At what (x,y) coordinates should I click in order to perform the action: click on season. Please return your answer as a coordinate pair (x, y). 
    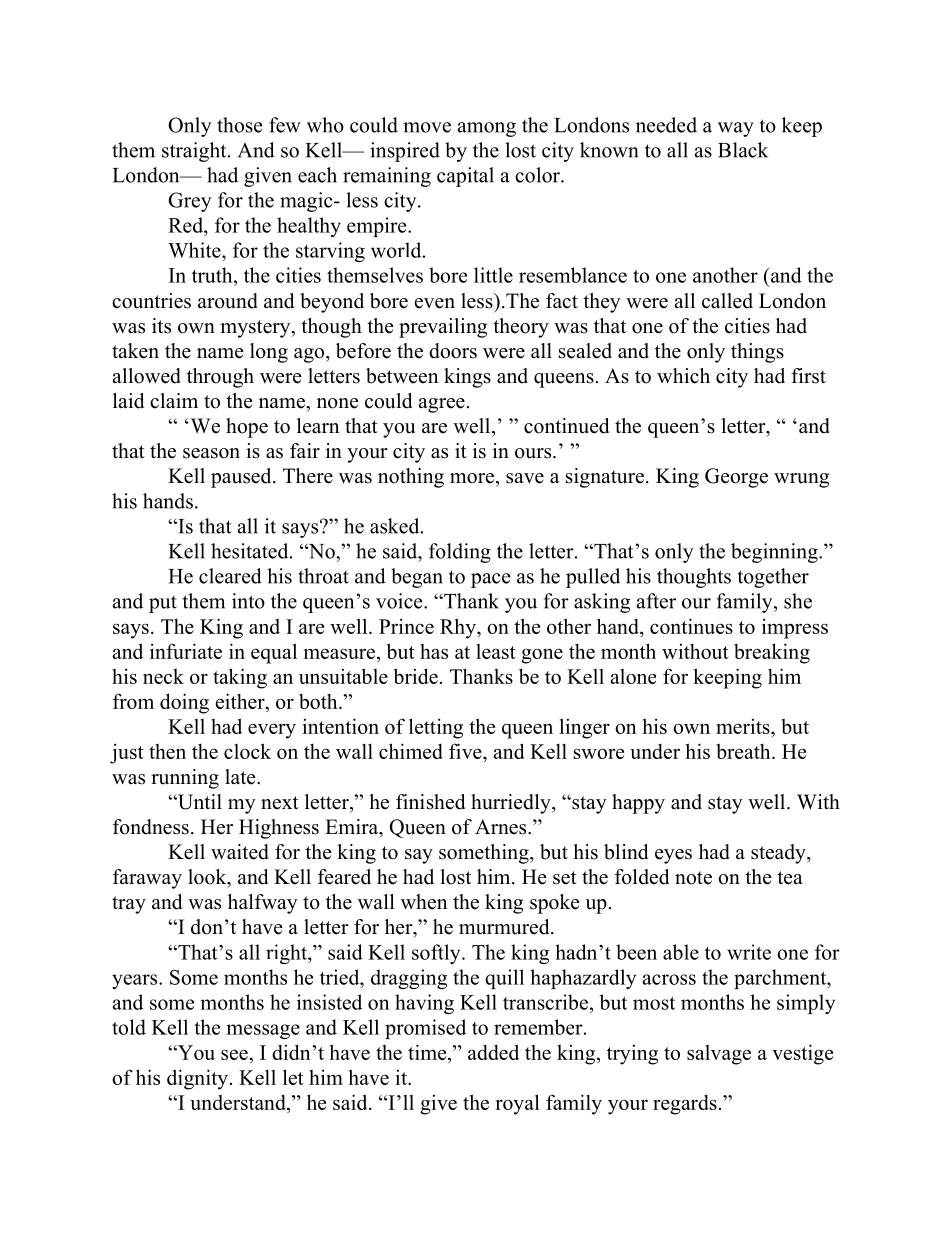
    Looking at the image, I should click on (211, 453).
